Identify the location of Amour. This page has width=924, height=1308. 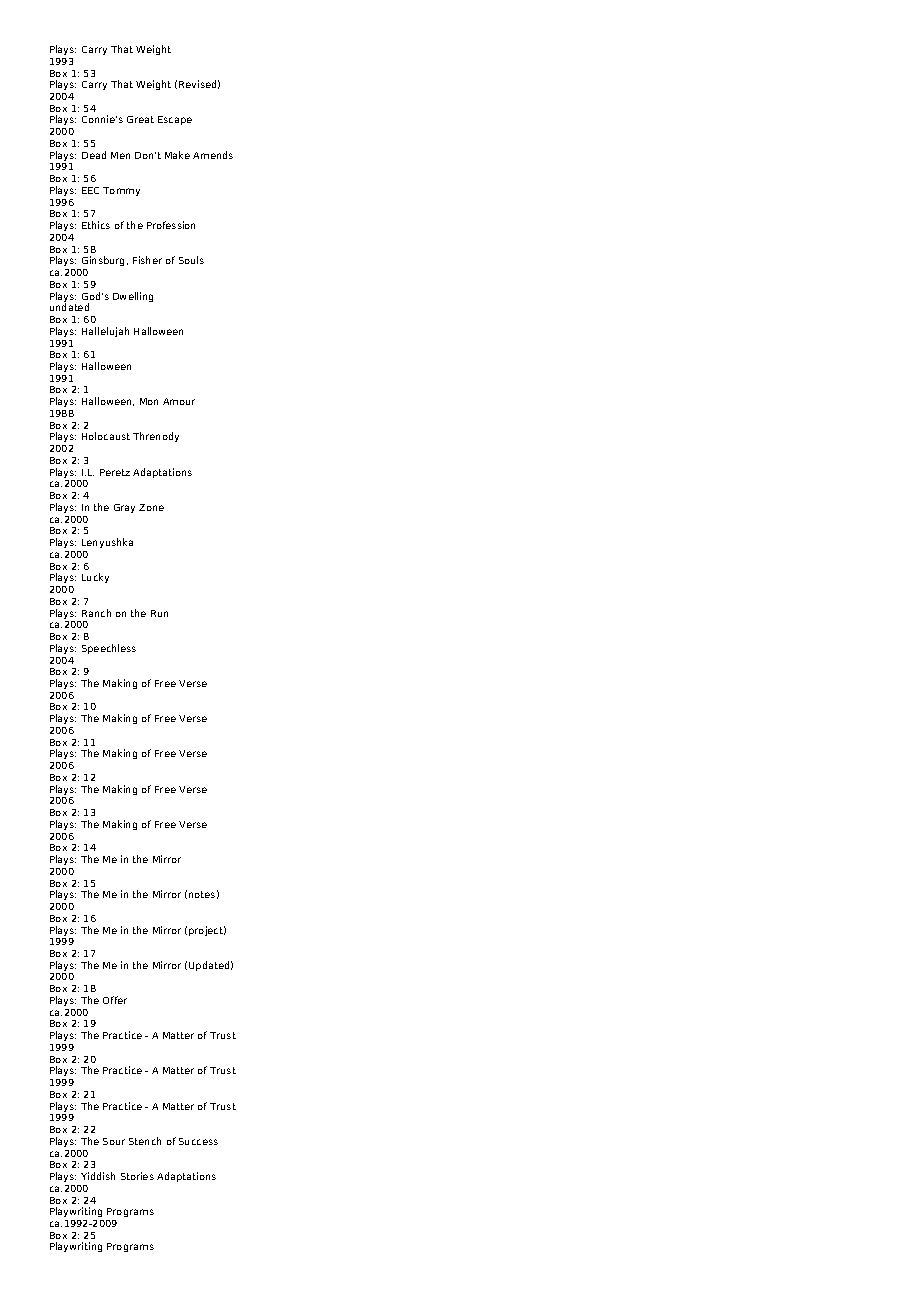
(179, 401).
